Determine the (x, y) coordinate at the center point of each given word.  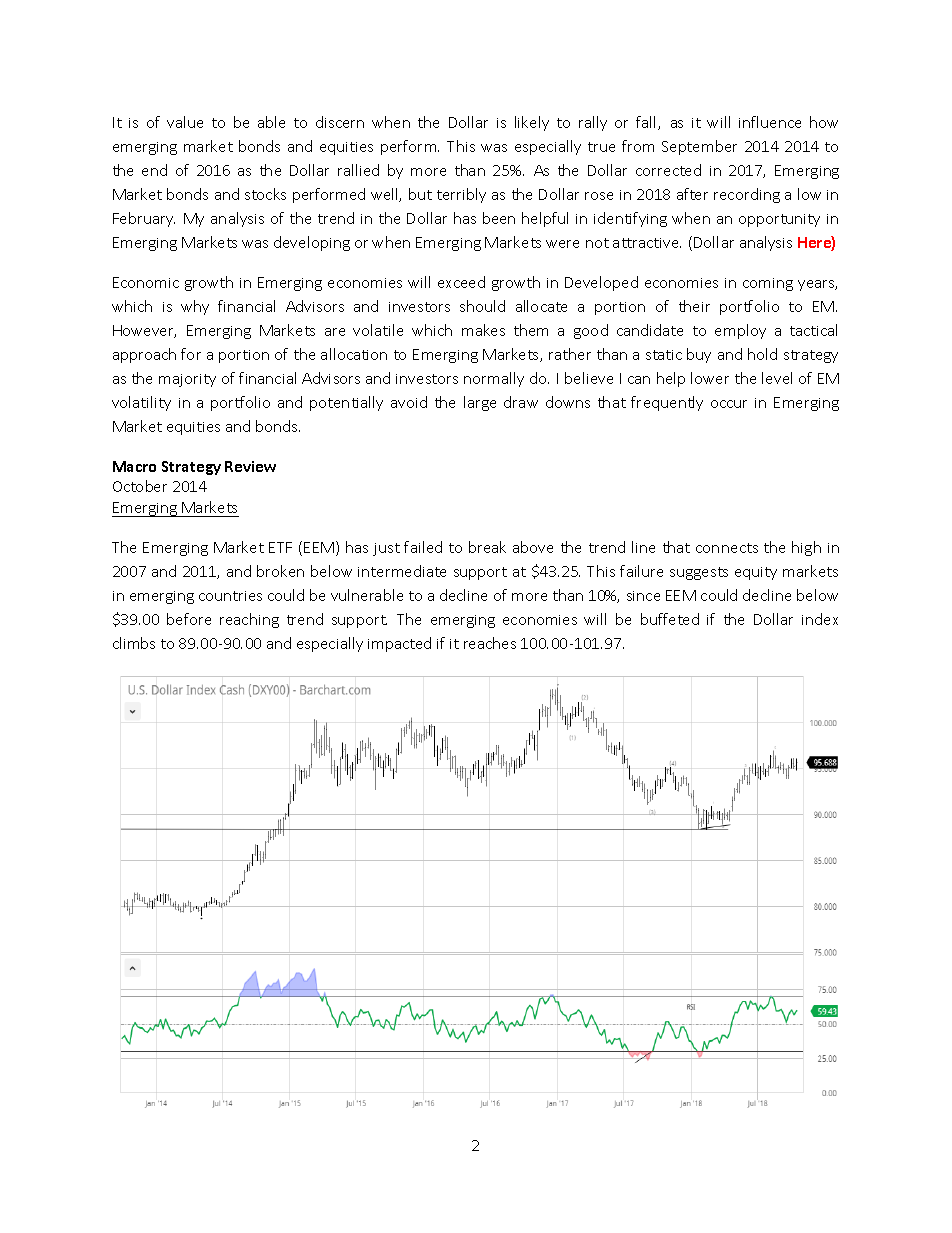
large (480, 403)
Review (250, 466)
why (195, 307)
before (189, 619)
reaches (490, 643)
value (185, 122)
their (694, 306)
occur (729, 404)
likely (532, 123)
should (482, 306)
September (699, 147)
